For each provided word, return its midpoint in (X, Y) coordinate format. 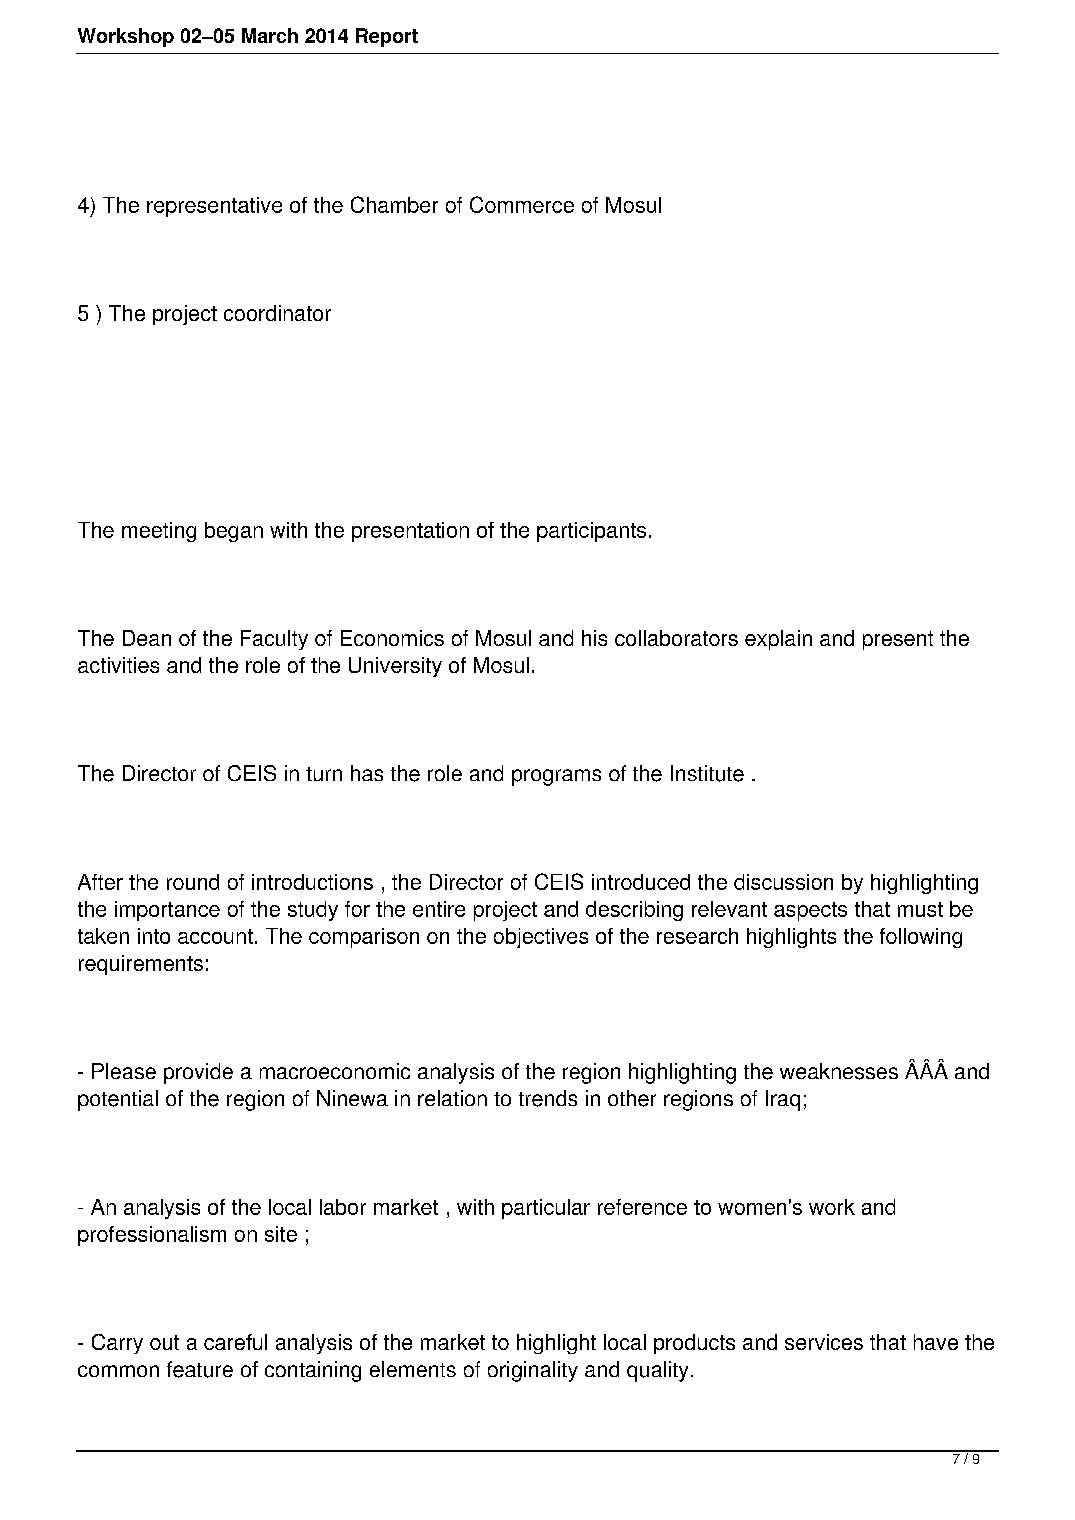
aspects (810, 911)
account (215, 936)
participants (591, 532)
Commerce (522, 204)
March (270, 35)
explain (778, 640)
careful (235, 1342)
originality (533, 1371)
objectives (541, 938)
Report (387, 37)
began (234, 532)
